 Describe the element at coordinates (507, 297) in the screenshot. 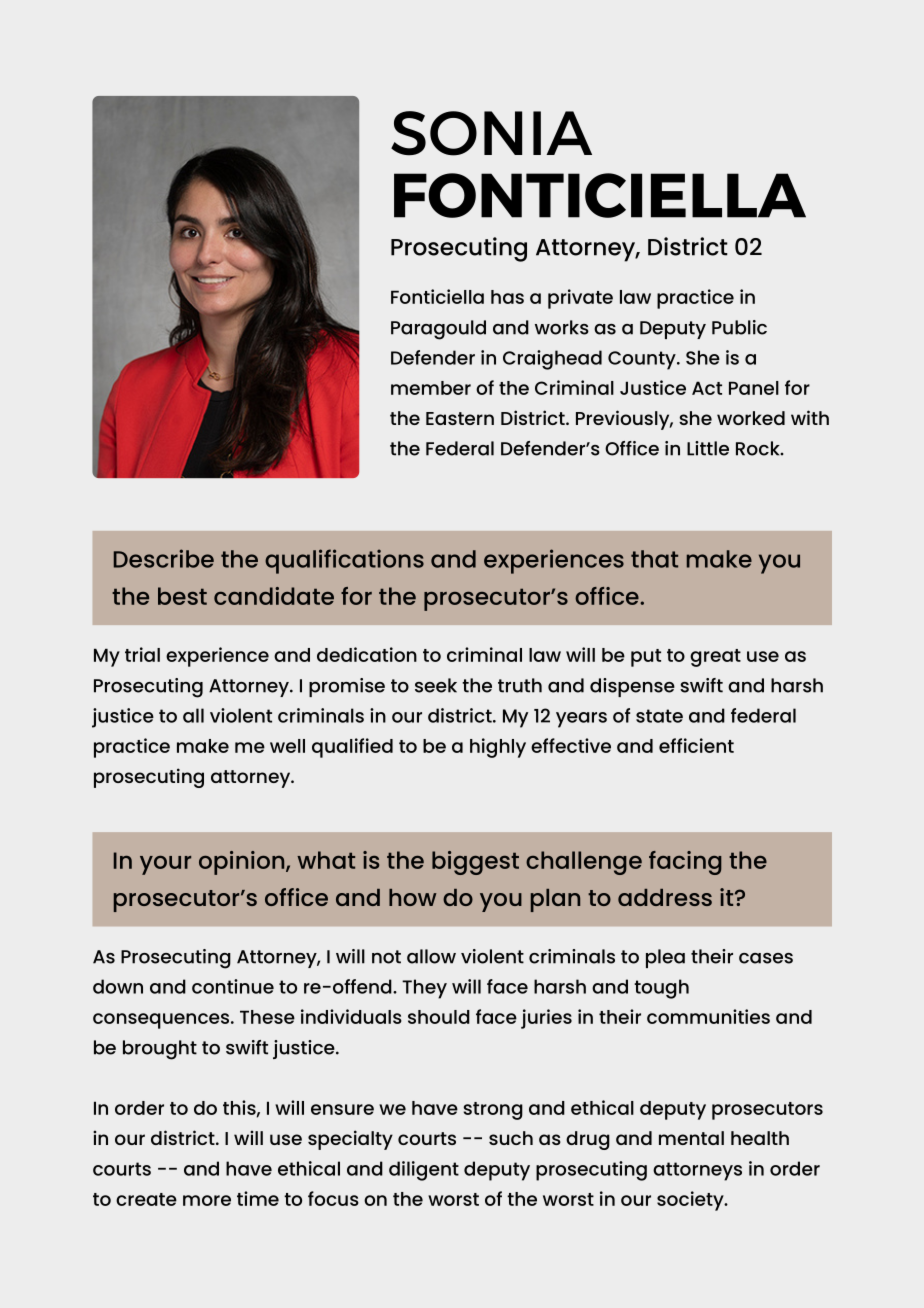

I see `has` at that location.
